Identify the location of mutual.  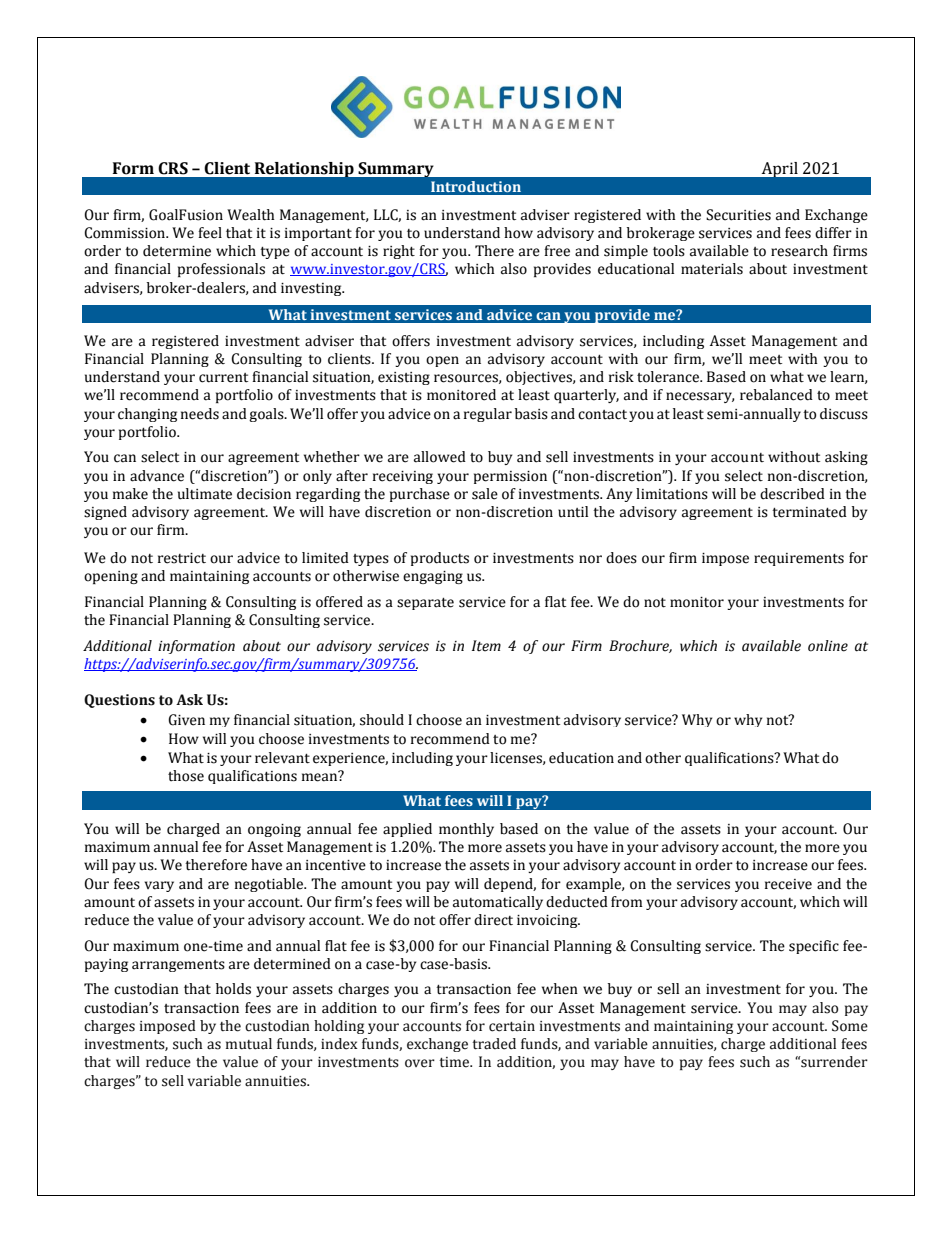
(249, 1044).
